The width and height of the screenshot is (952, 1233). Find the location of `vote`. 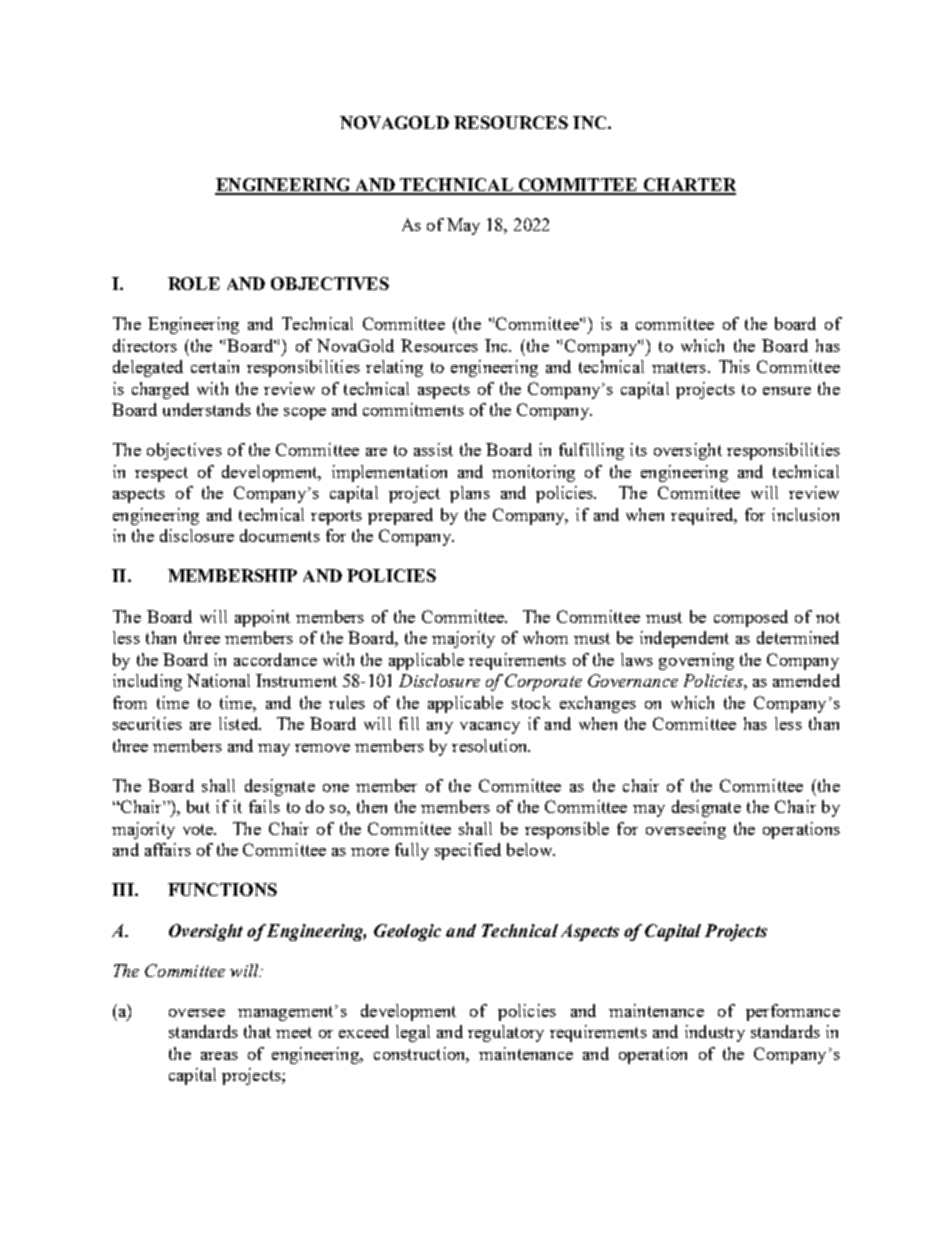

vote is located at coordinates (199, 829).
